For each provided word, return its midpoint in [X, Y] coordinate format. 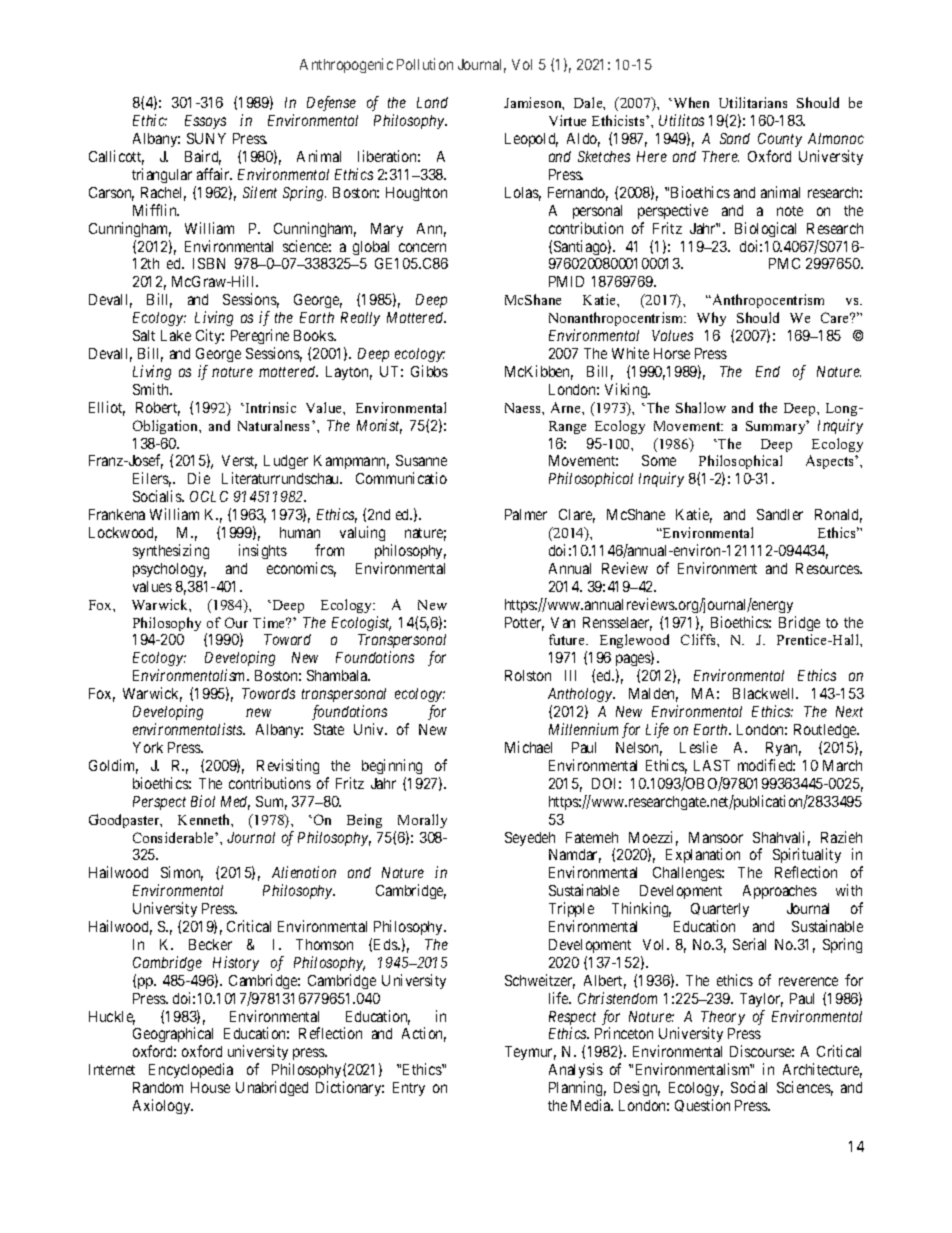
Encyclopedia [191, 1070]
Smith [152, 389]
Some [659, 460]
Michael [528, 747]
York [148, 747]
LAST [712, 765]
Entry [409, 1089]
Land [432, 102]
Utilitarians [753, 102]
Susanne [421, 460]
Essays [205, 122]
